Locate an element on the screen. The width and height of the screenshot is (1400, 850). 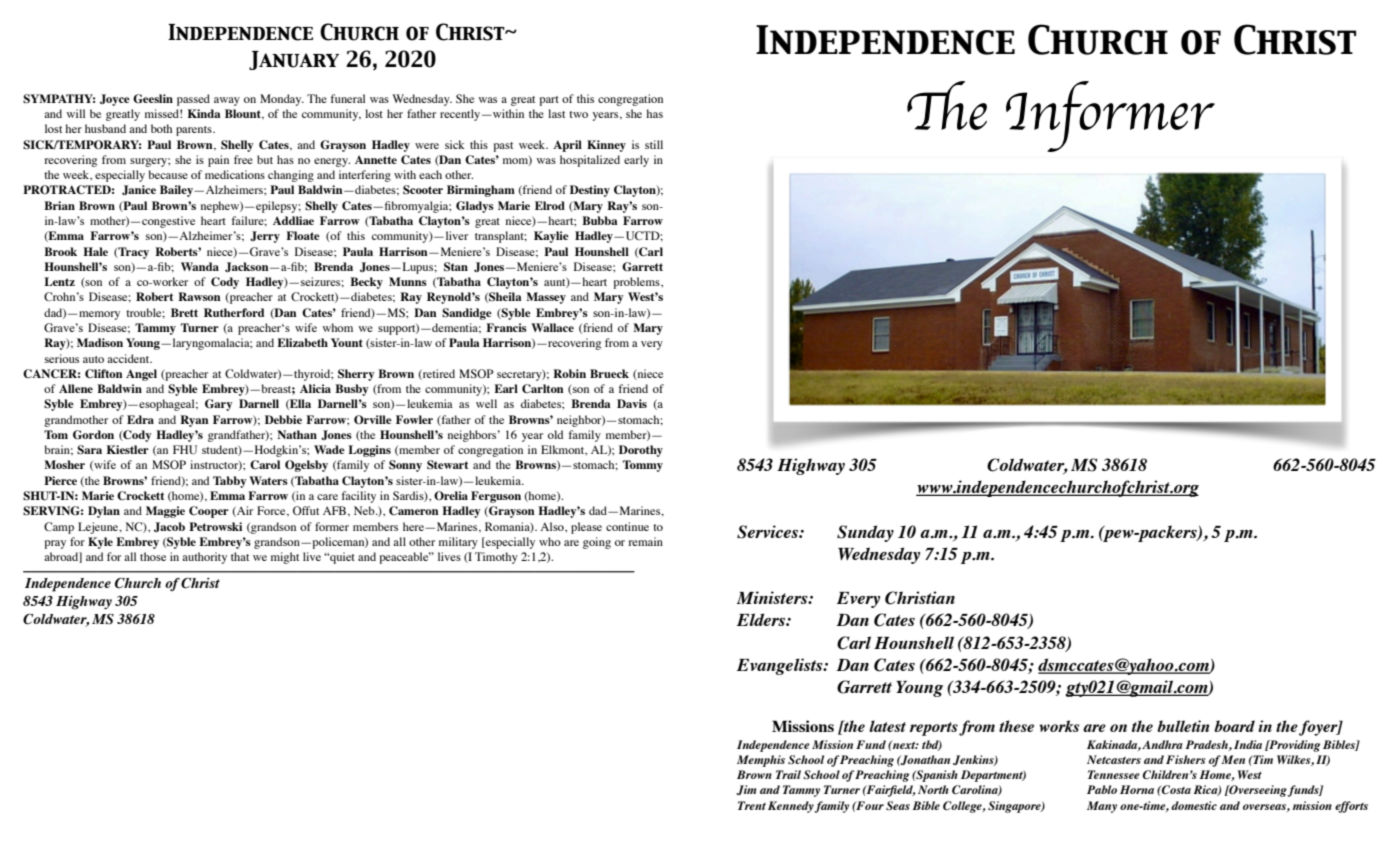
Jim is located at coordinates (746, 790).
